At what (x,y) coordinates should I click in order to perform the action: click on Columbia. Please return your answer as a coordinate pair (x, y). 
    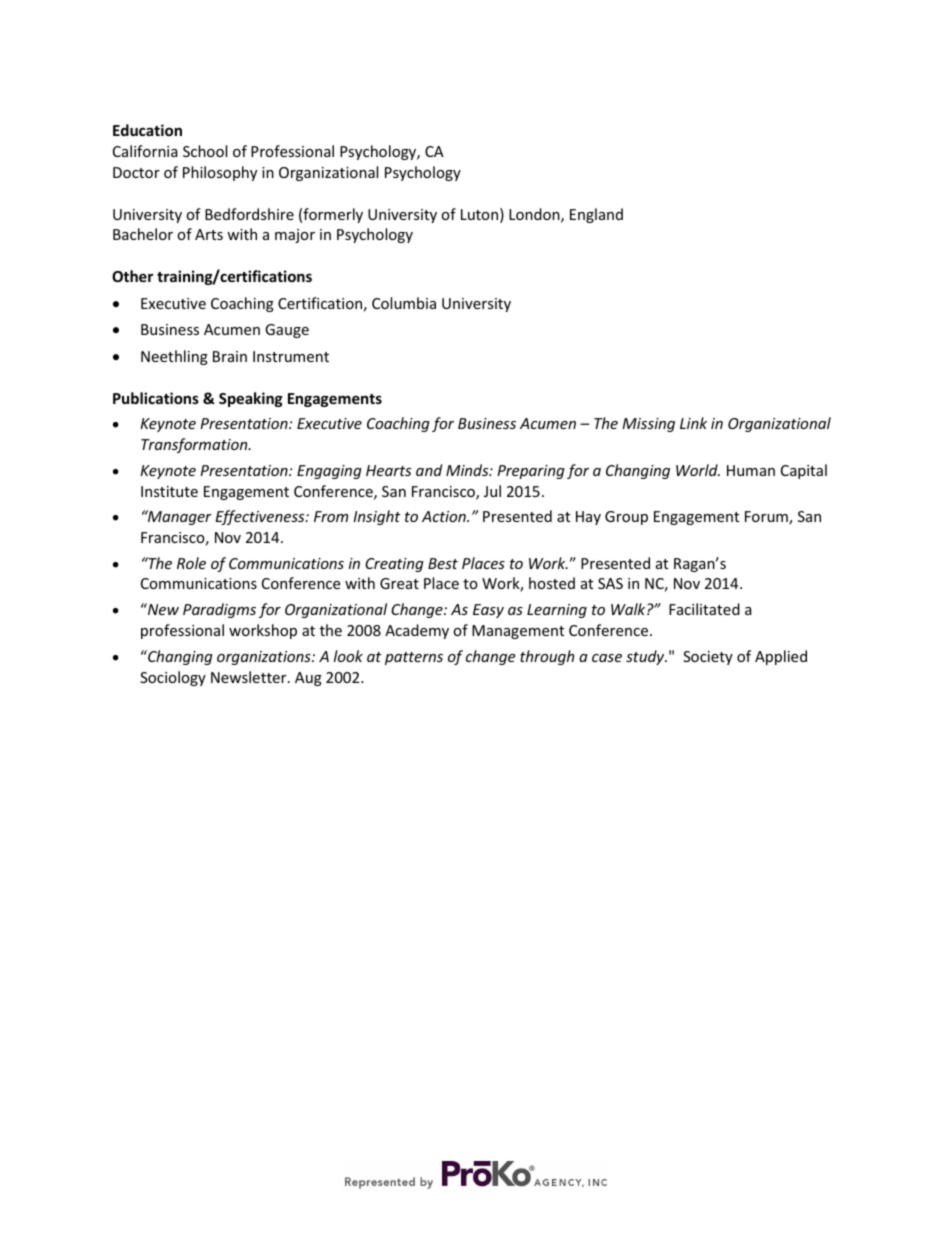
    Looking at the image, I should click on (404, 303).
